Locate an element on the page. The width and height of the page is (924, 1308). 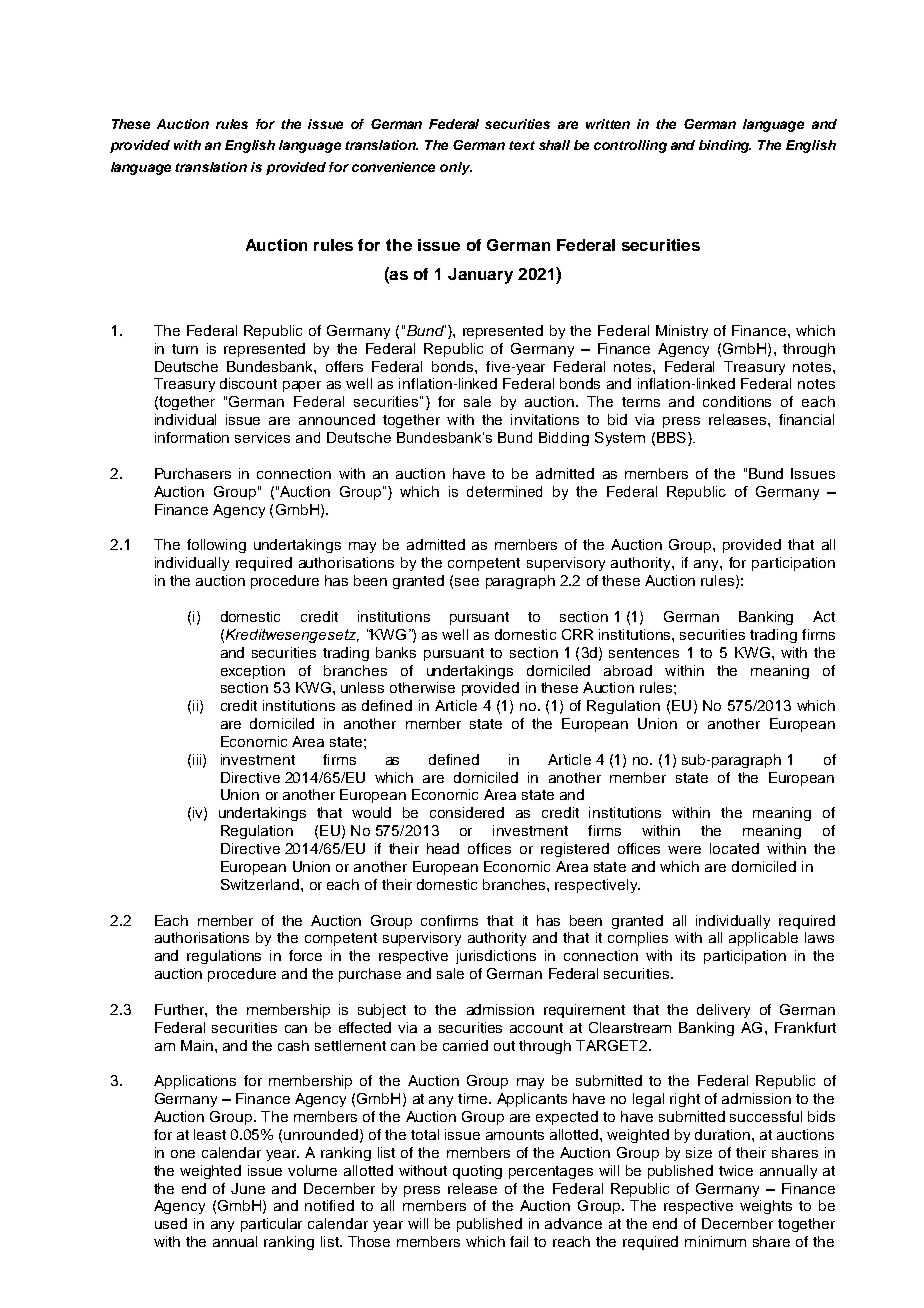
fail is located at coordinates (519, 1241).
